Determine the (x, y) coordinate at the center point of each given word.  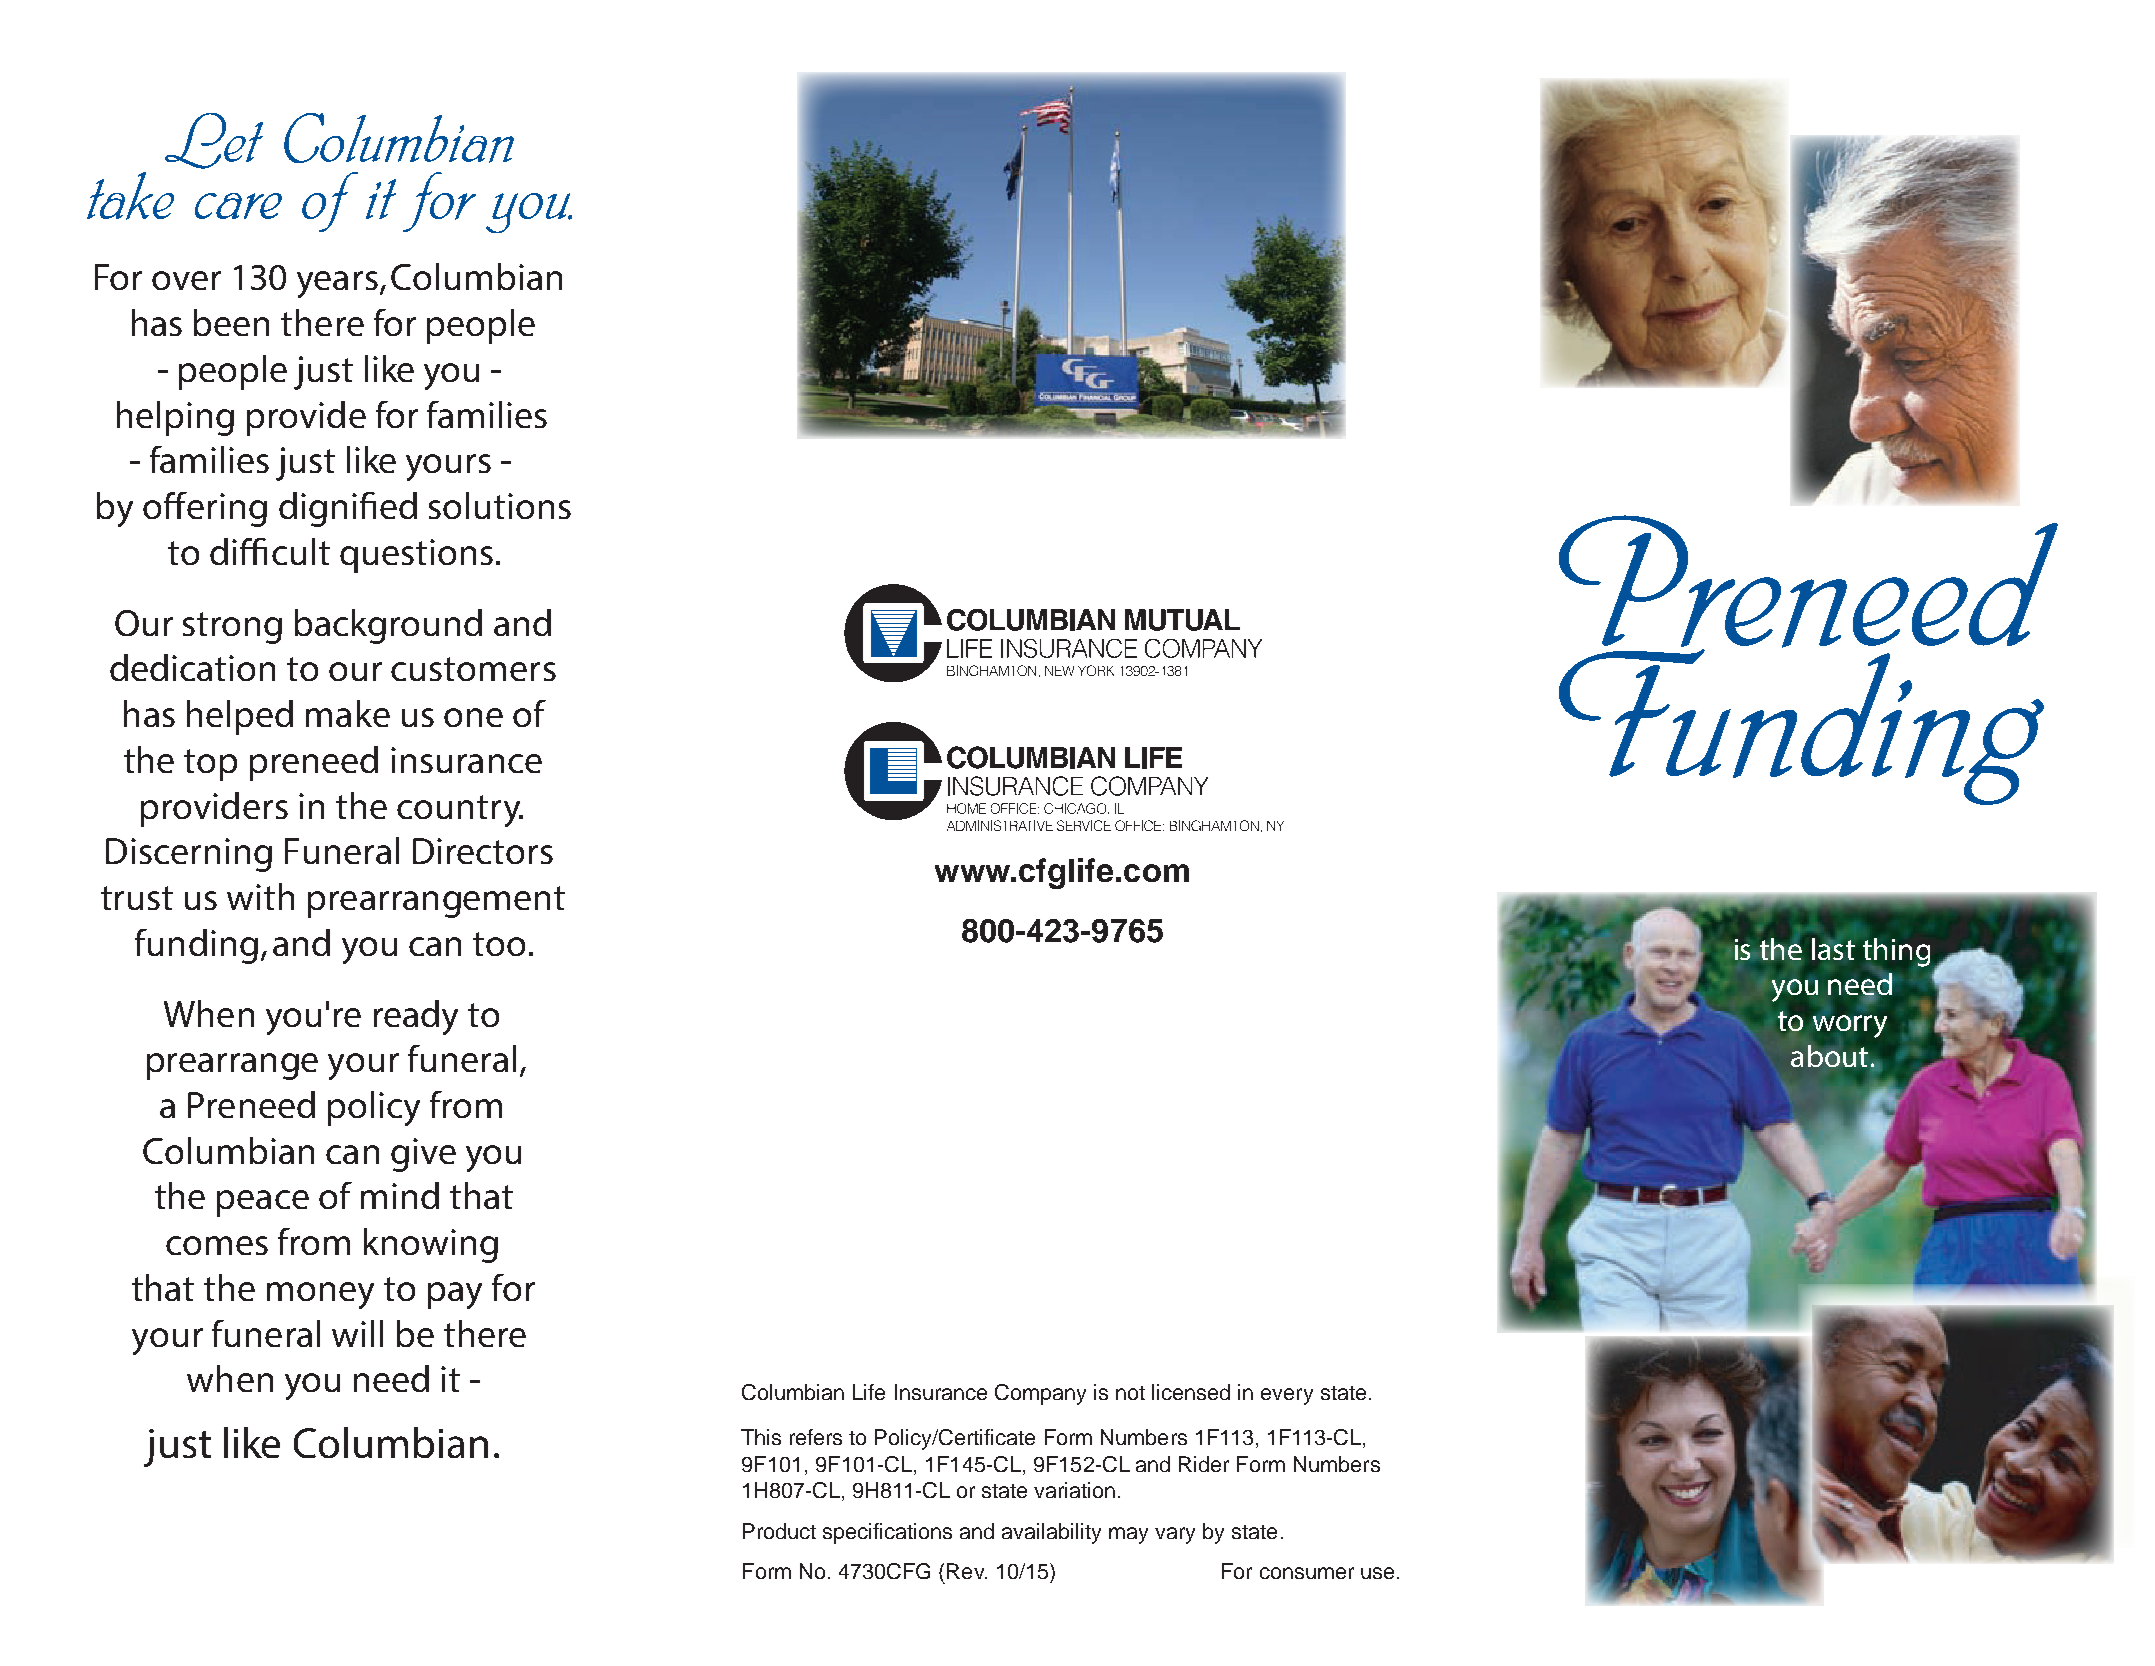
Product (779, 1531)
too (499, 944)
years (337, 284)
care (238, 206)
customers (473, 669)
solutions (500, 505)
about (1829, 1056)
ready (416, 1017)
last (1833, 949)
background (388, 626)
